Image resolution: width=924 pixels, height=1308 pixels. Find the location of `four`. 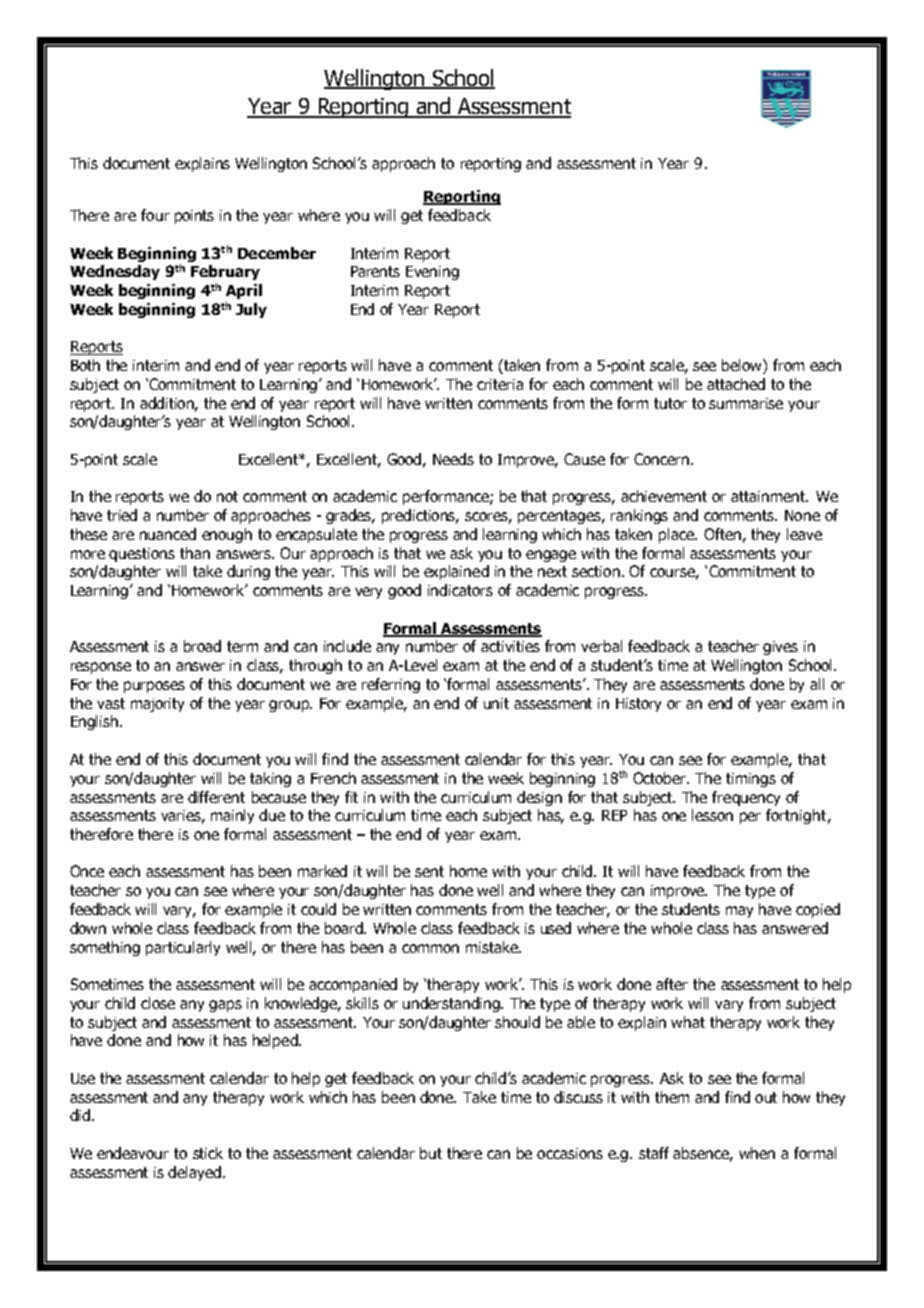

four is located at coordinates (155, 215).
